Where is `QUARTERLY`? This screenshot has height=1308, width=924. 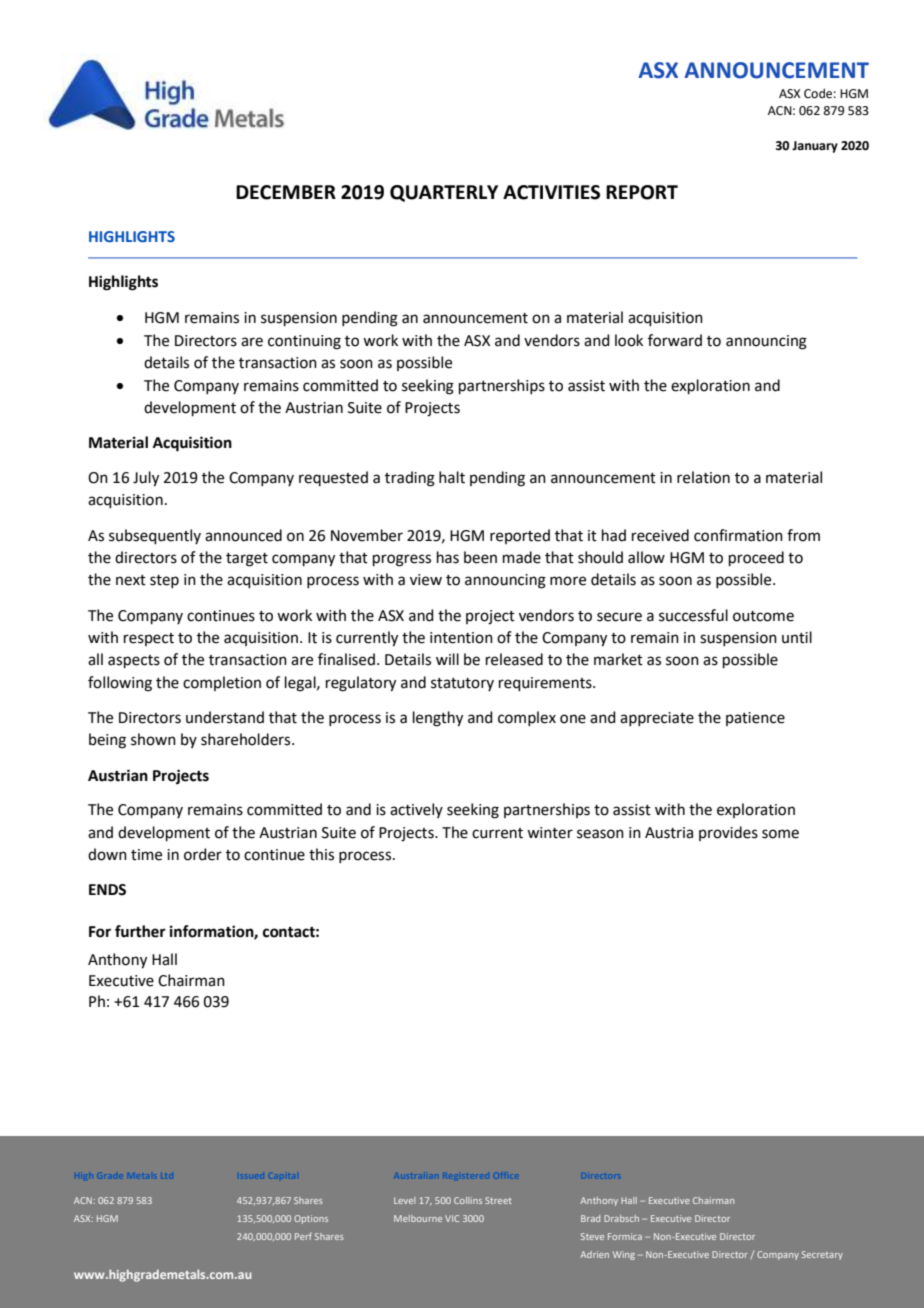
QUARTERLY is located at coordinates (444, 193).
